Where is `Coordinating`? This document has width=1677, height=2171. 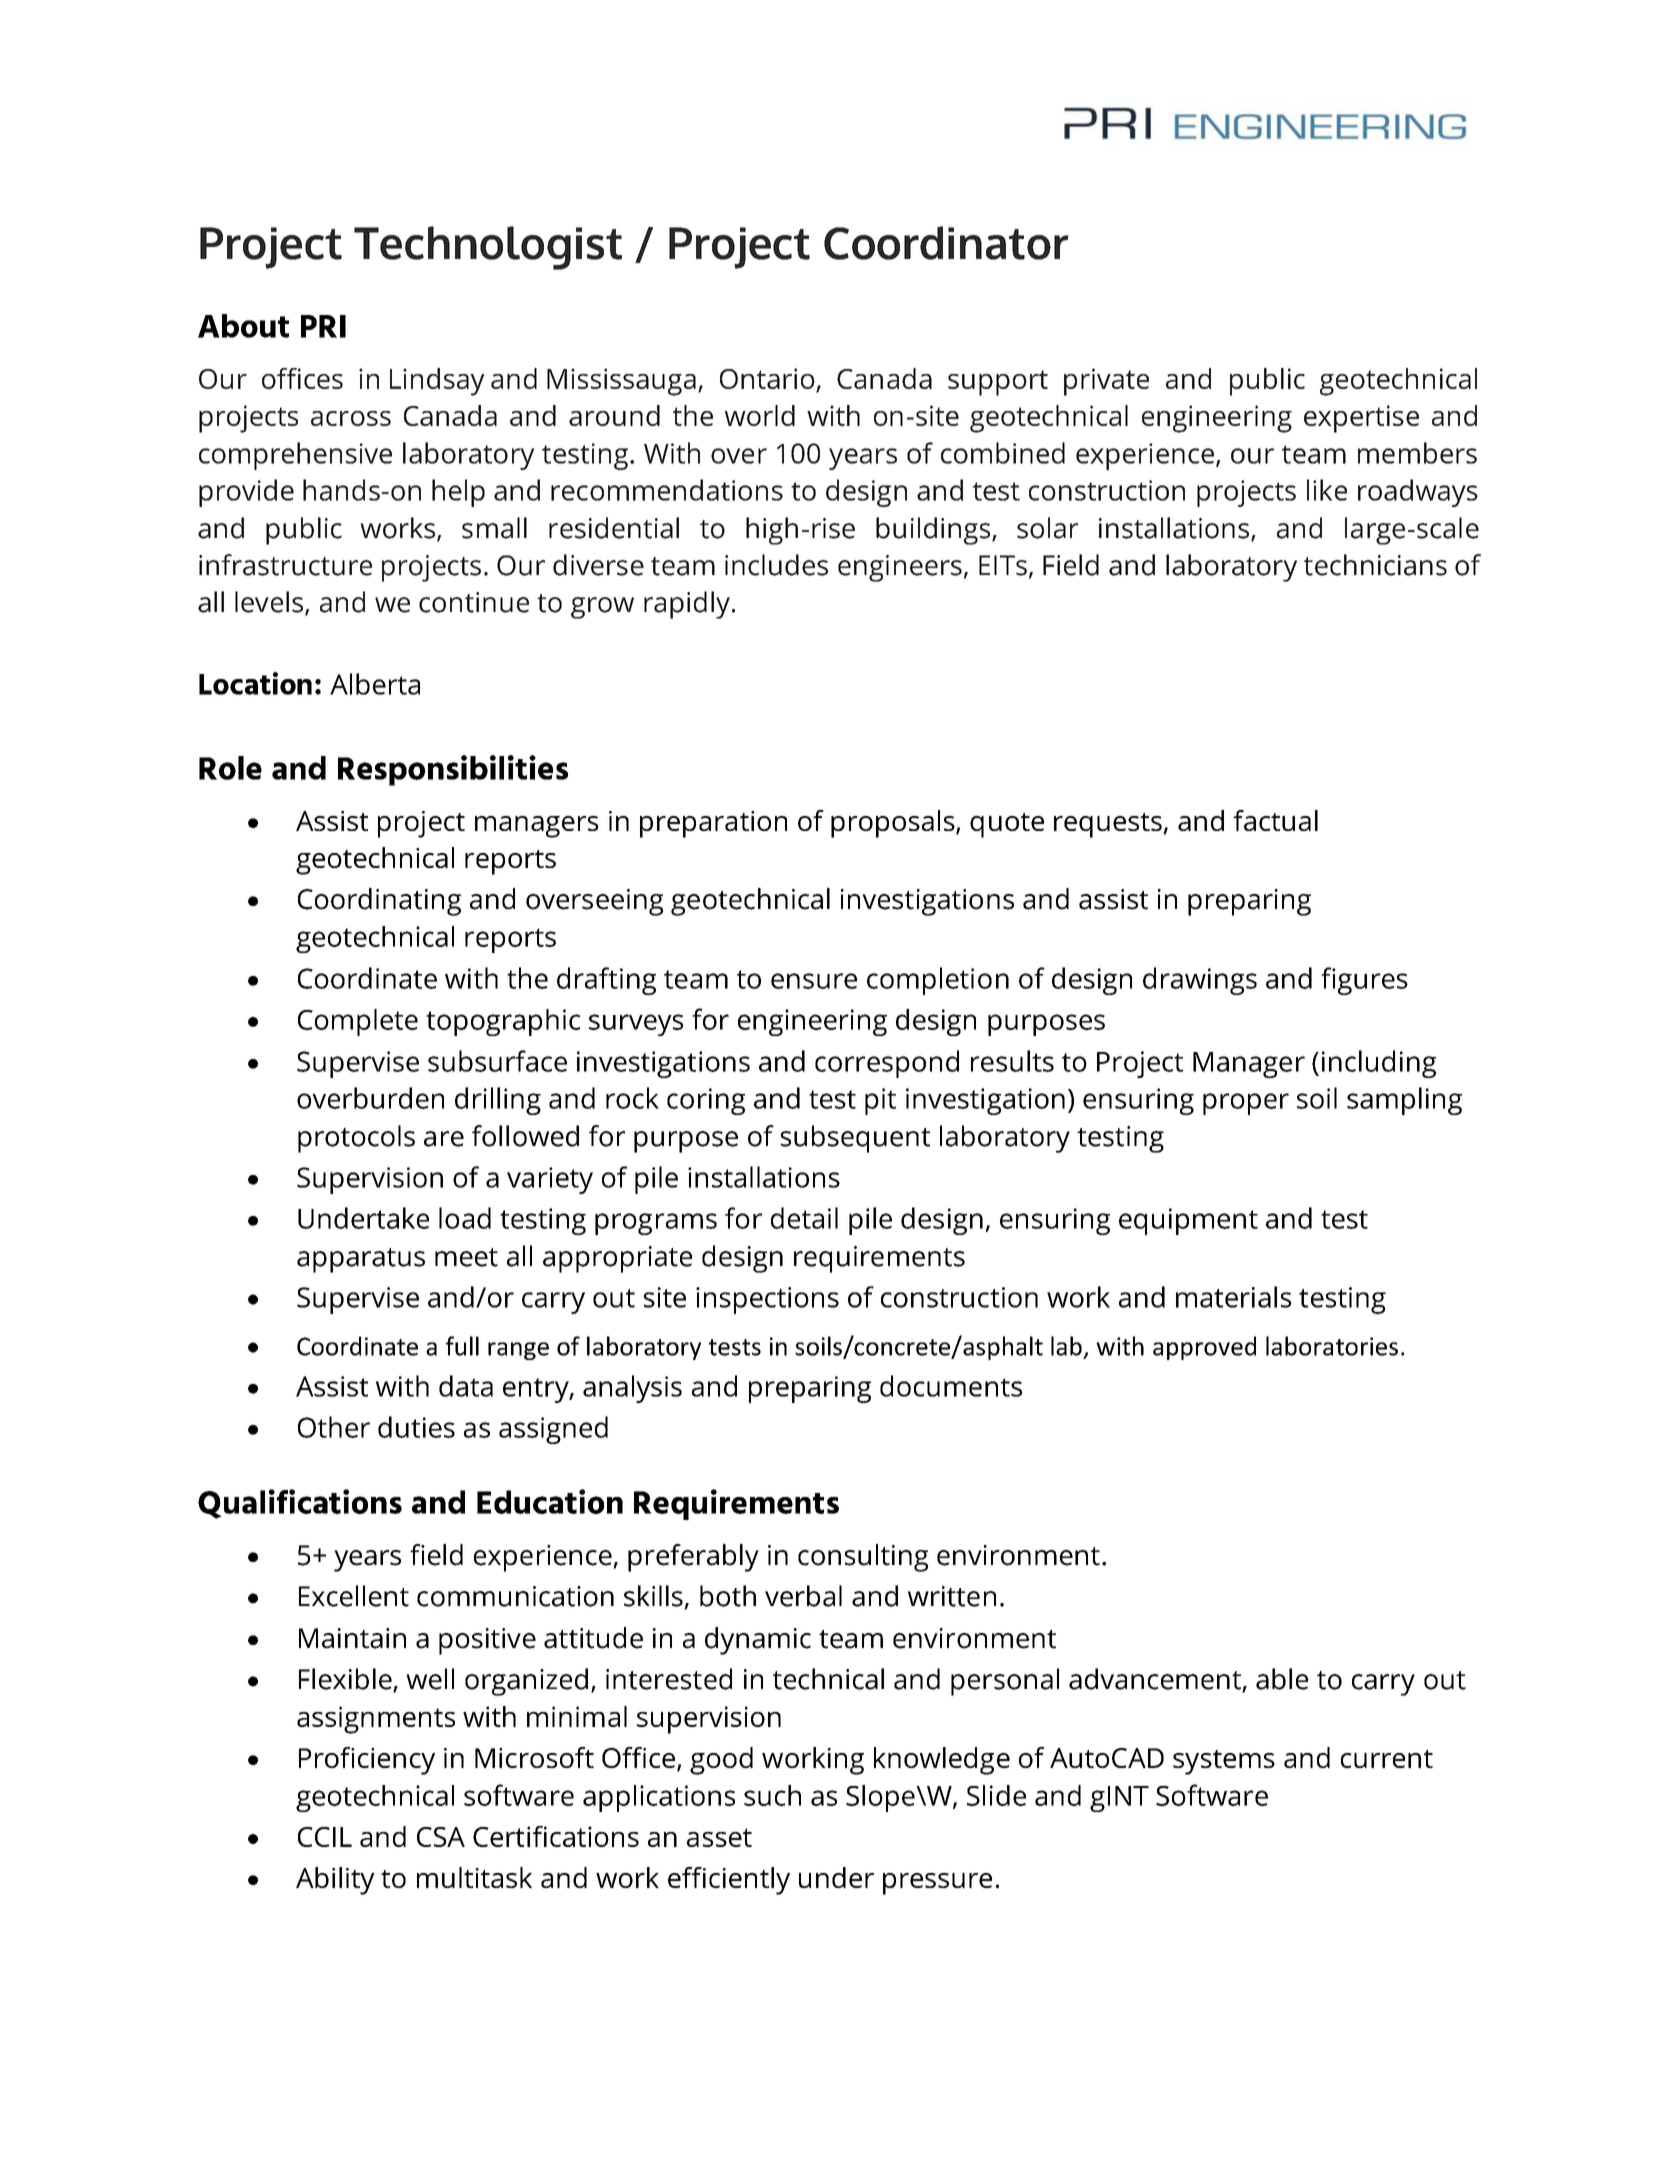
Coordinating is located at coordinates (379, 902).
